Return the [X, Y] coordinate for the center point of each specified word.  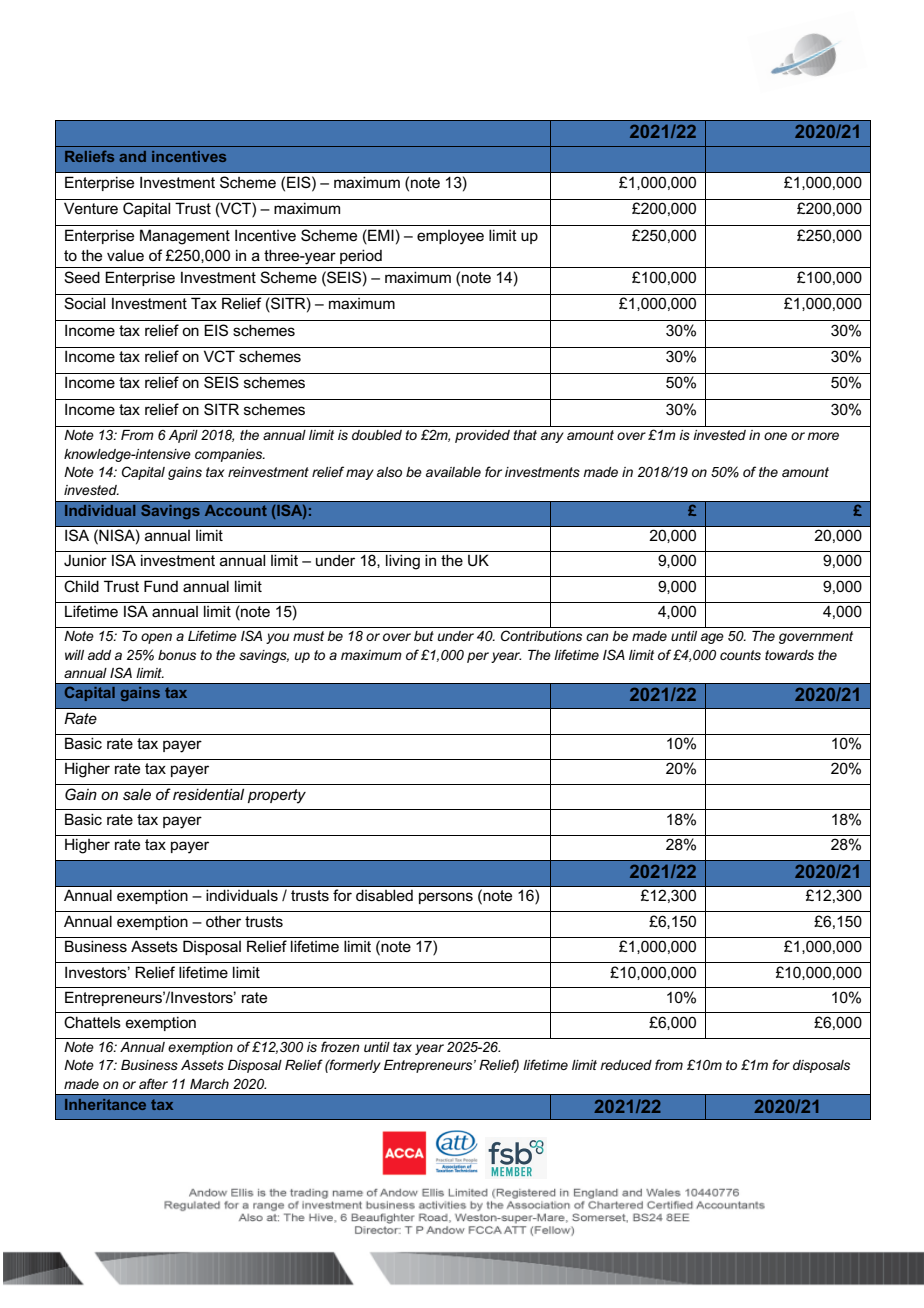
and [132, 156]
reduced [626, 1065]
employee [450, 237]
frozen [340, 1046]
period [361, 256]
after [153, 1083]
